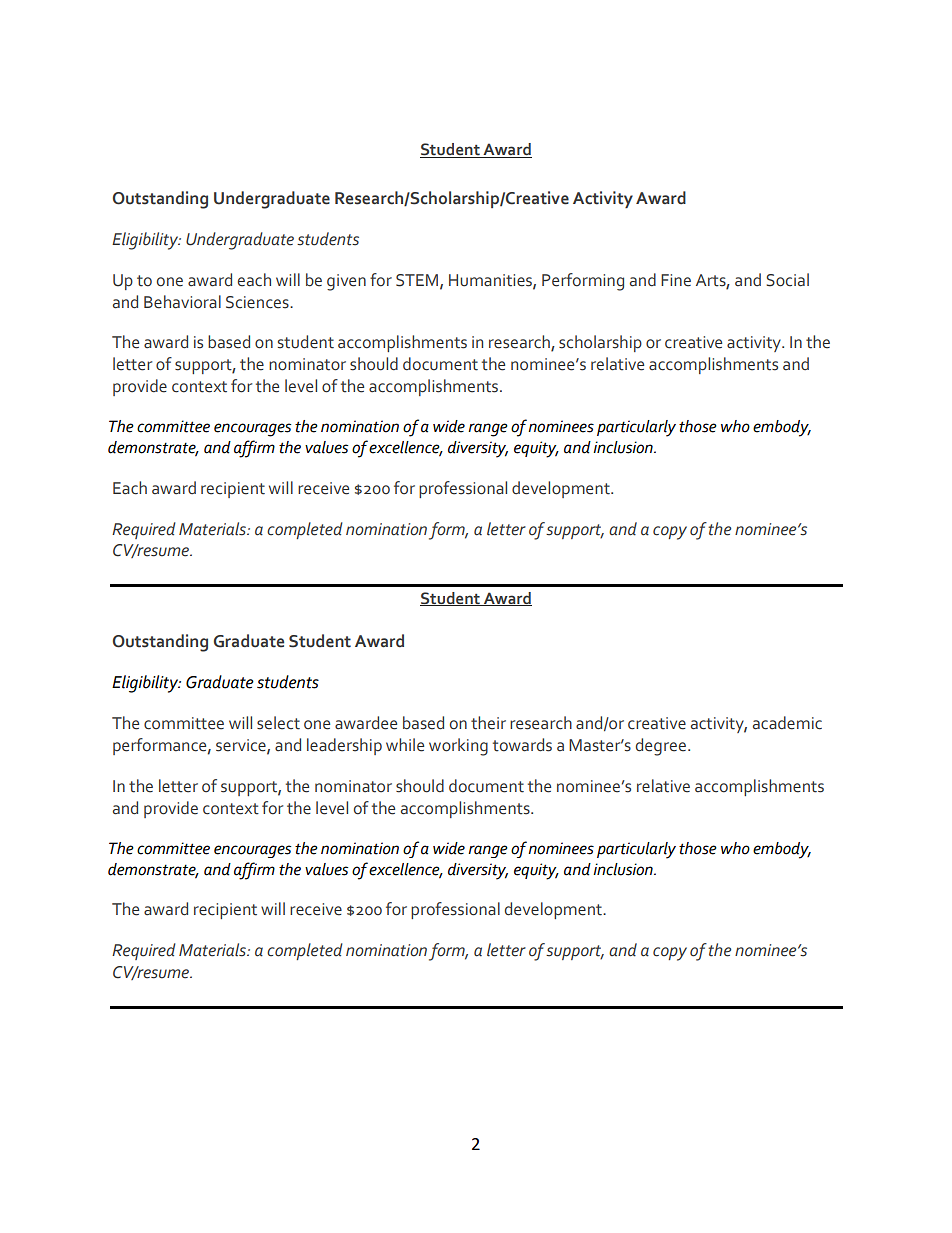 This screenshot has width=952, height=1233. I want to click on given, so click(346, 282).
